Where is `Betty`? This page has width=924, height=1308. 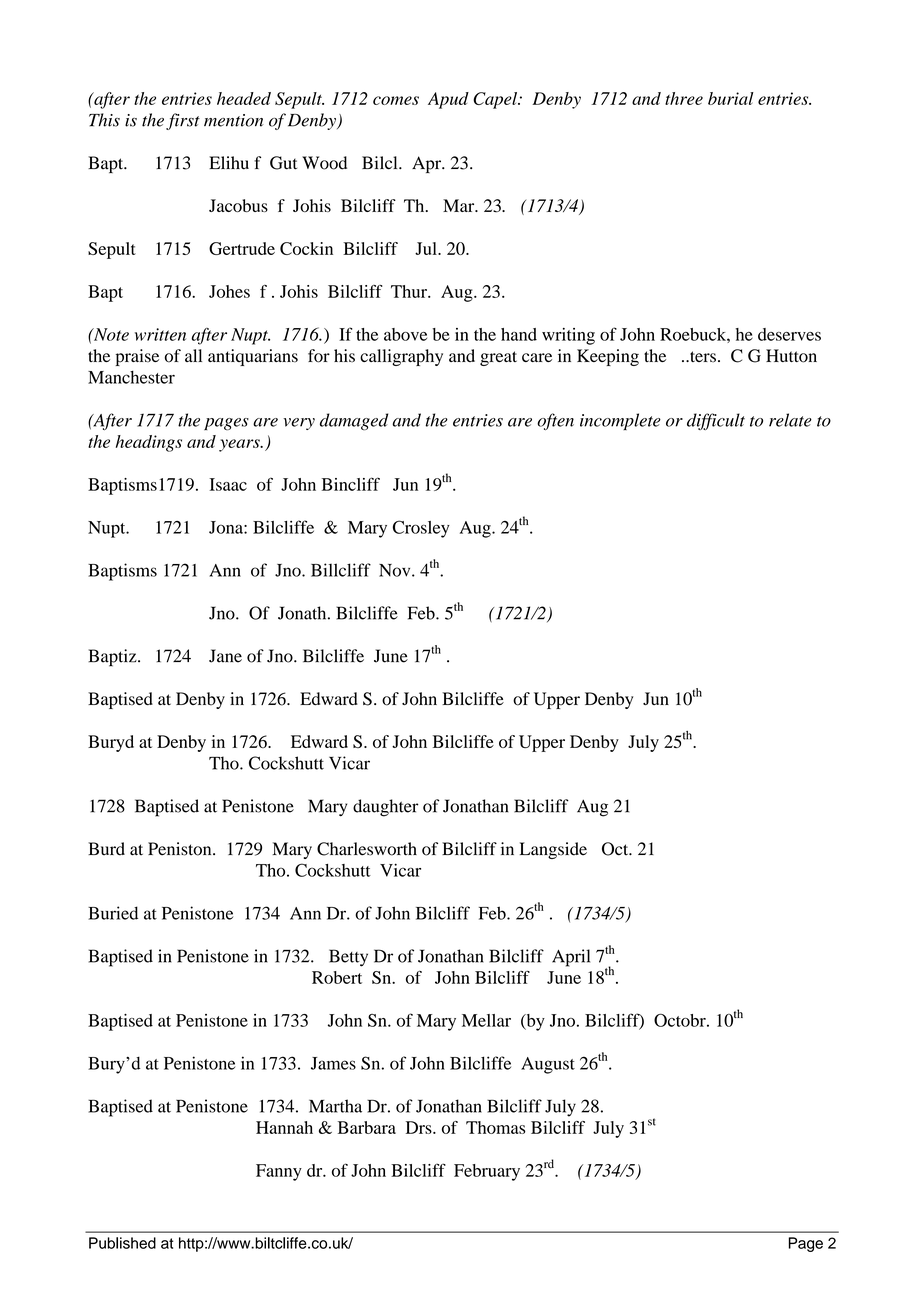 Betty is located at coordinates (348, 958).
